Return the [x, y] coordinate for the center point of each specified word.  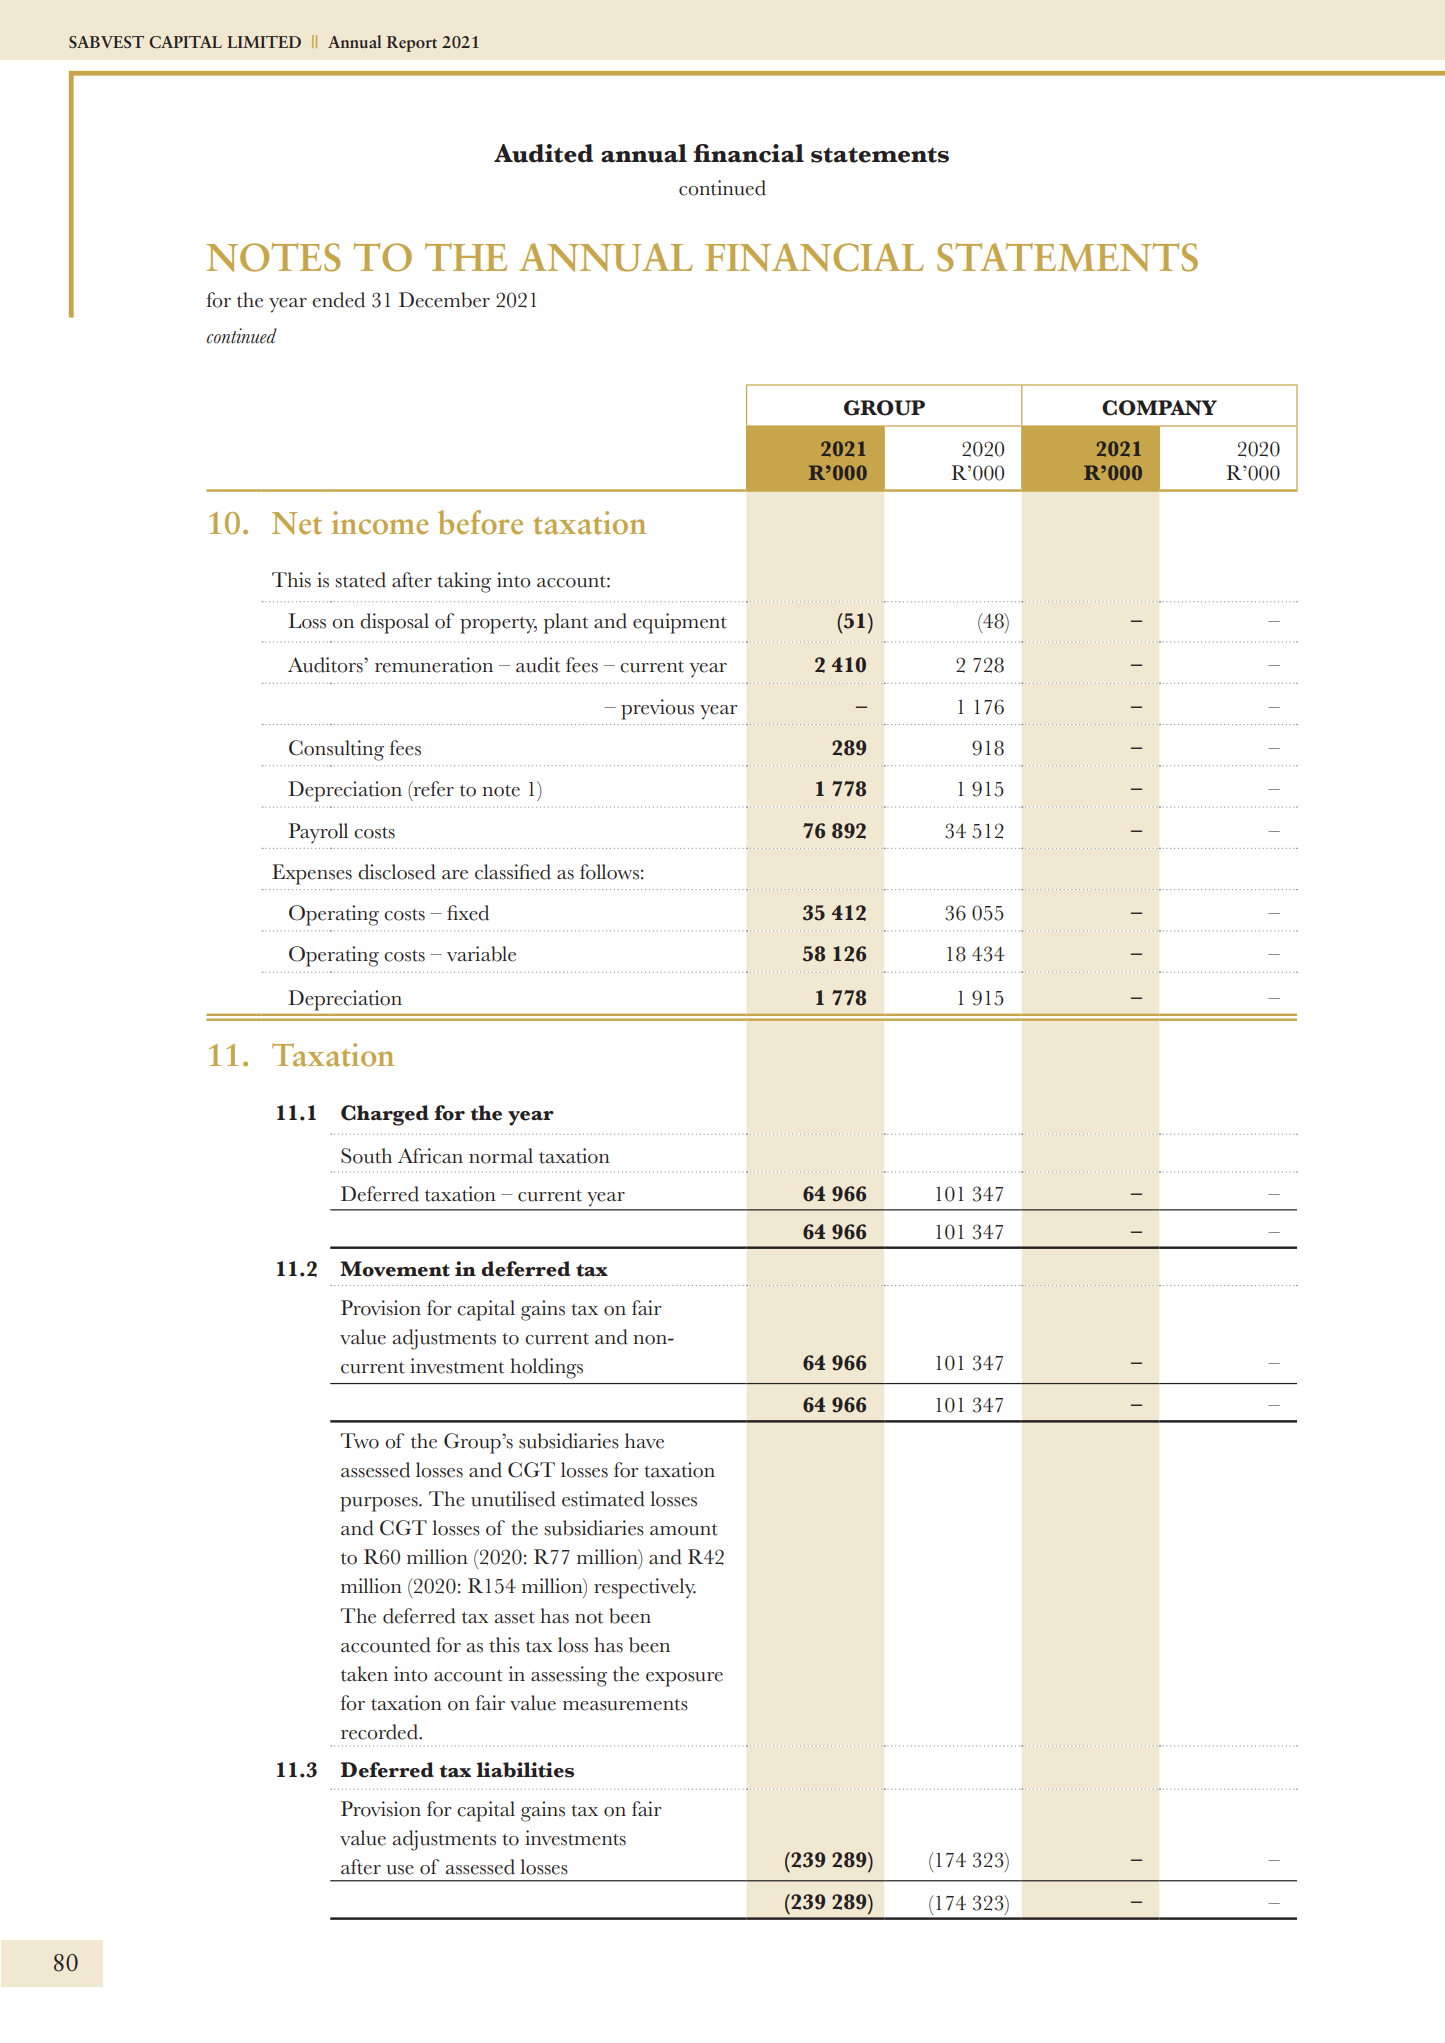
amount [684, 1530]
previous [657, 709]
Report [412, 44]
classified [513, 872]
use [400, 1870]
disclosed [397, 872]
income [380, 523]
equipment [680, 623]
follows [609, 872]
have [644, 1441]
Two [360, 1441]
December [444, 300]
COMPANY [1159, 408]
